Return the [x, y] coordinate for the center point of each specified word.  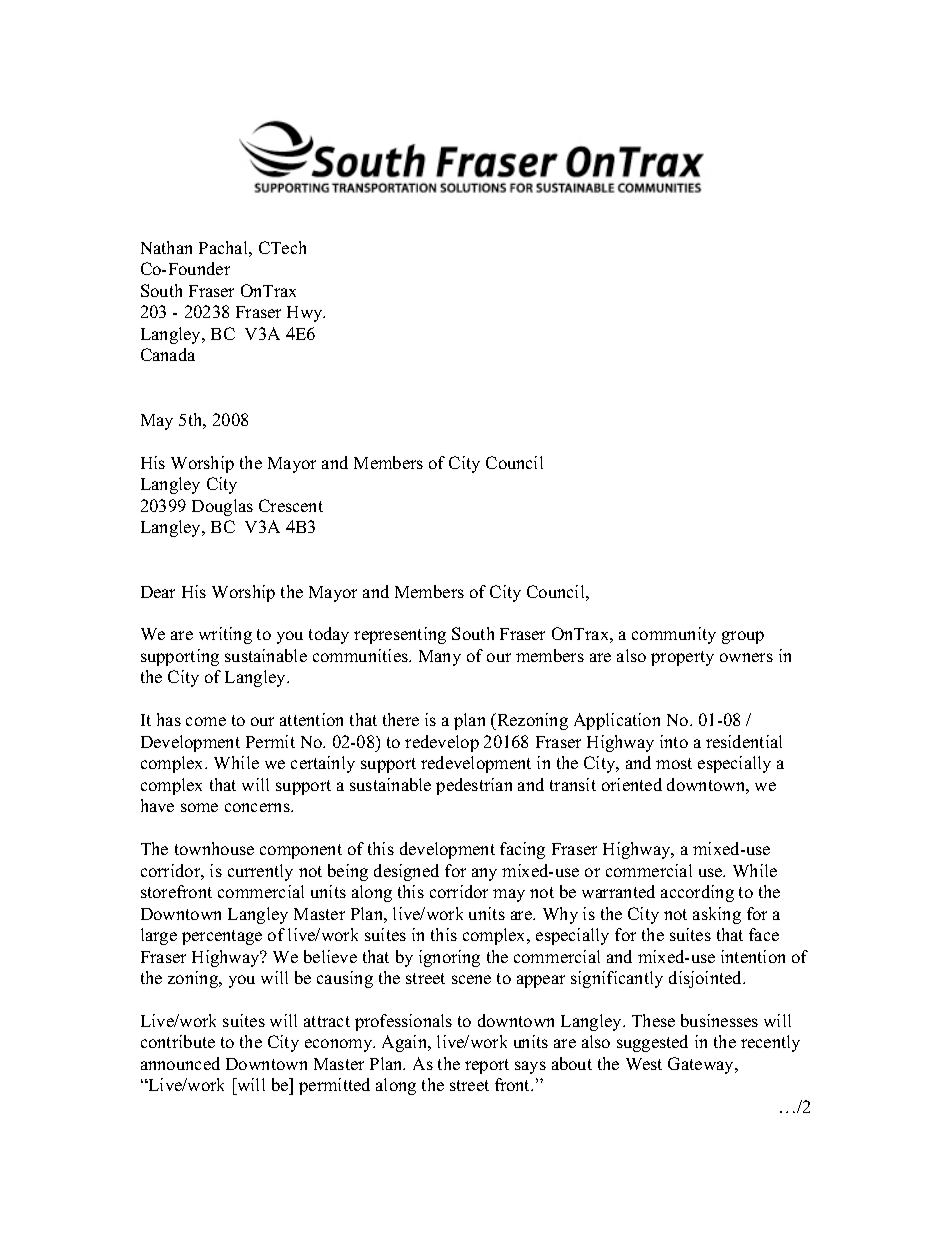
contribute [178, 1041]
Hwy [306, 314]
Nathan [166, 247]
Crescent [291, 505]
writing [225, 635]
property [682, 658]
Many [440, 658]
